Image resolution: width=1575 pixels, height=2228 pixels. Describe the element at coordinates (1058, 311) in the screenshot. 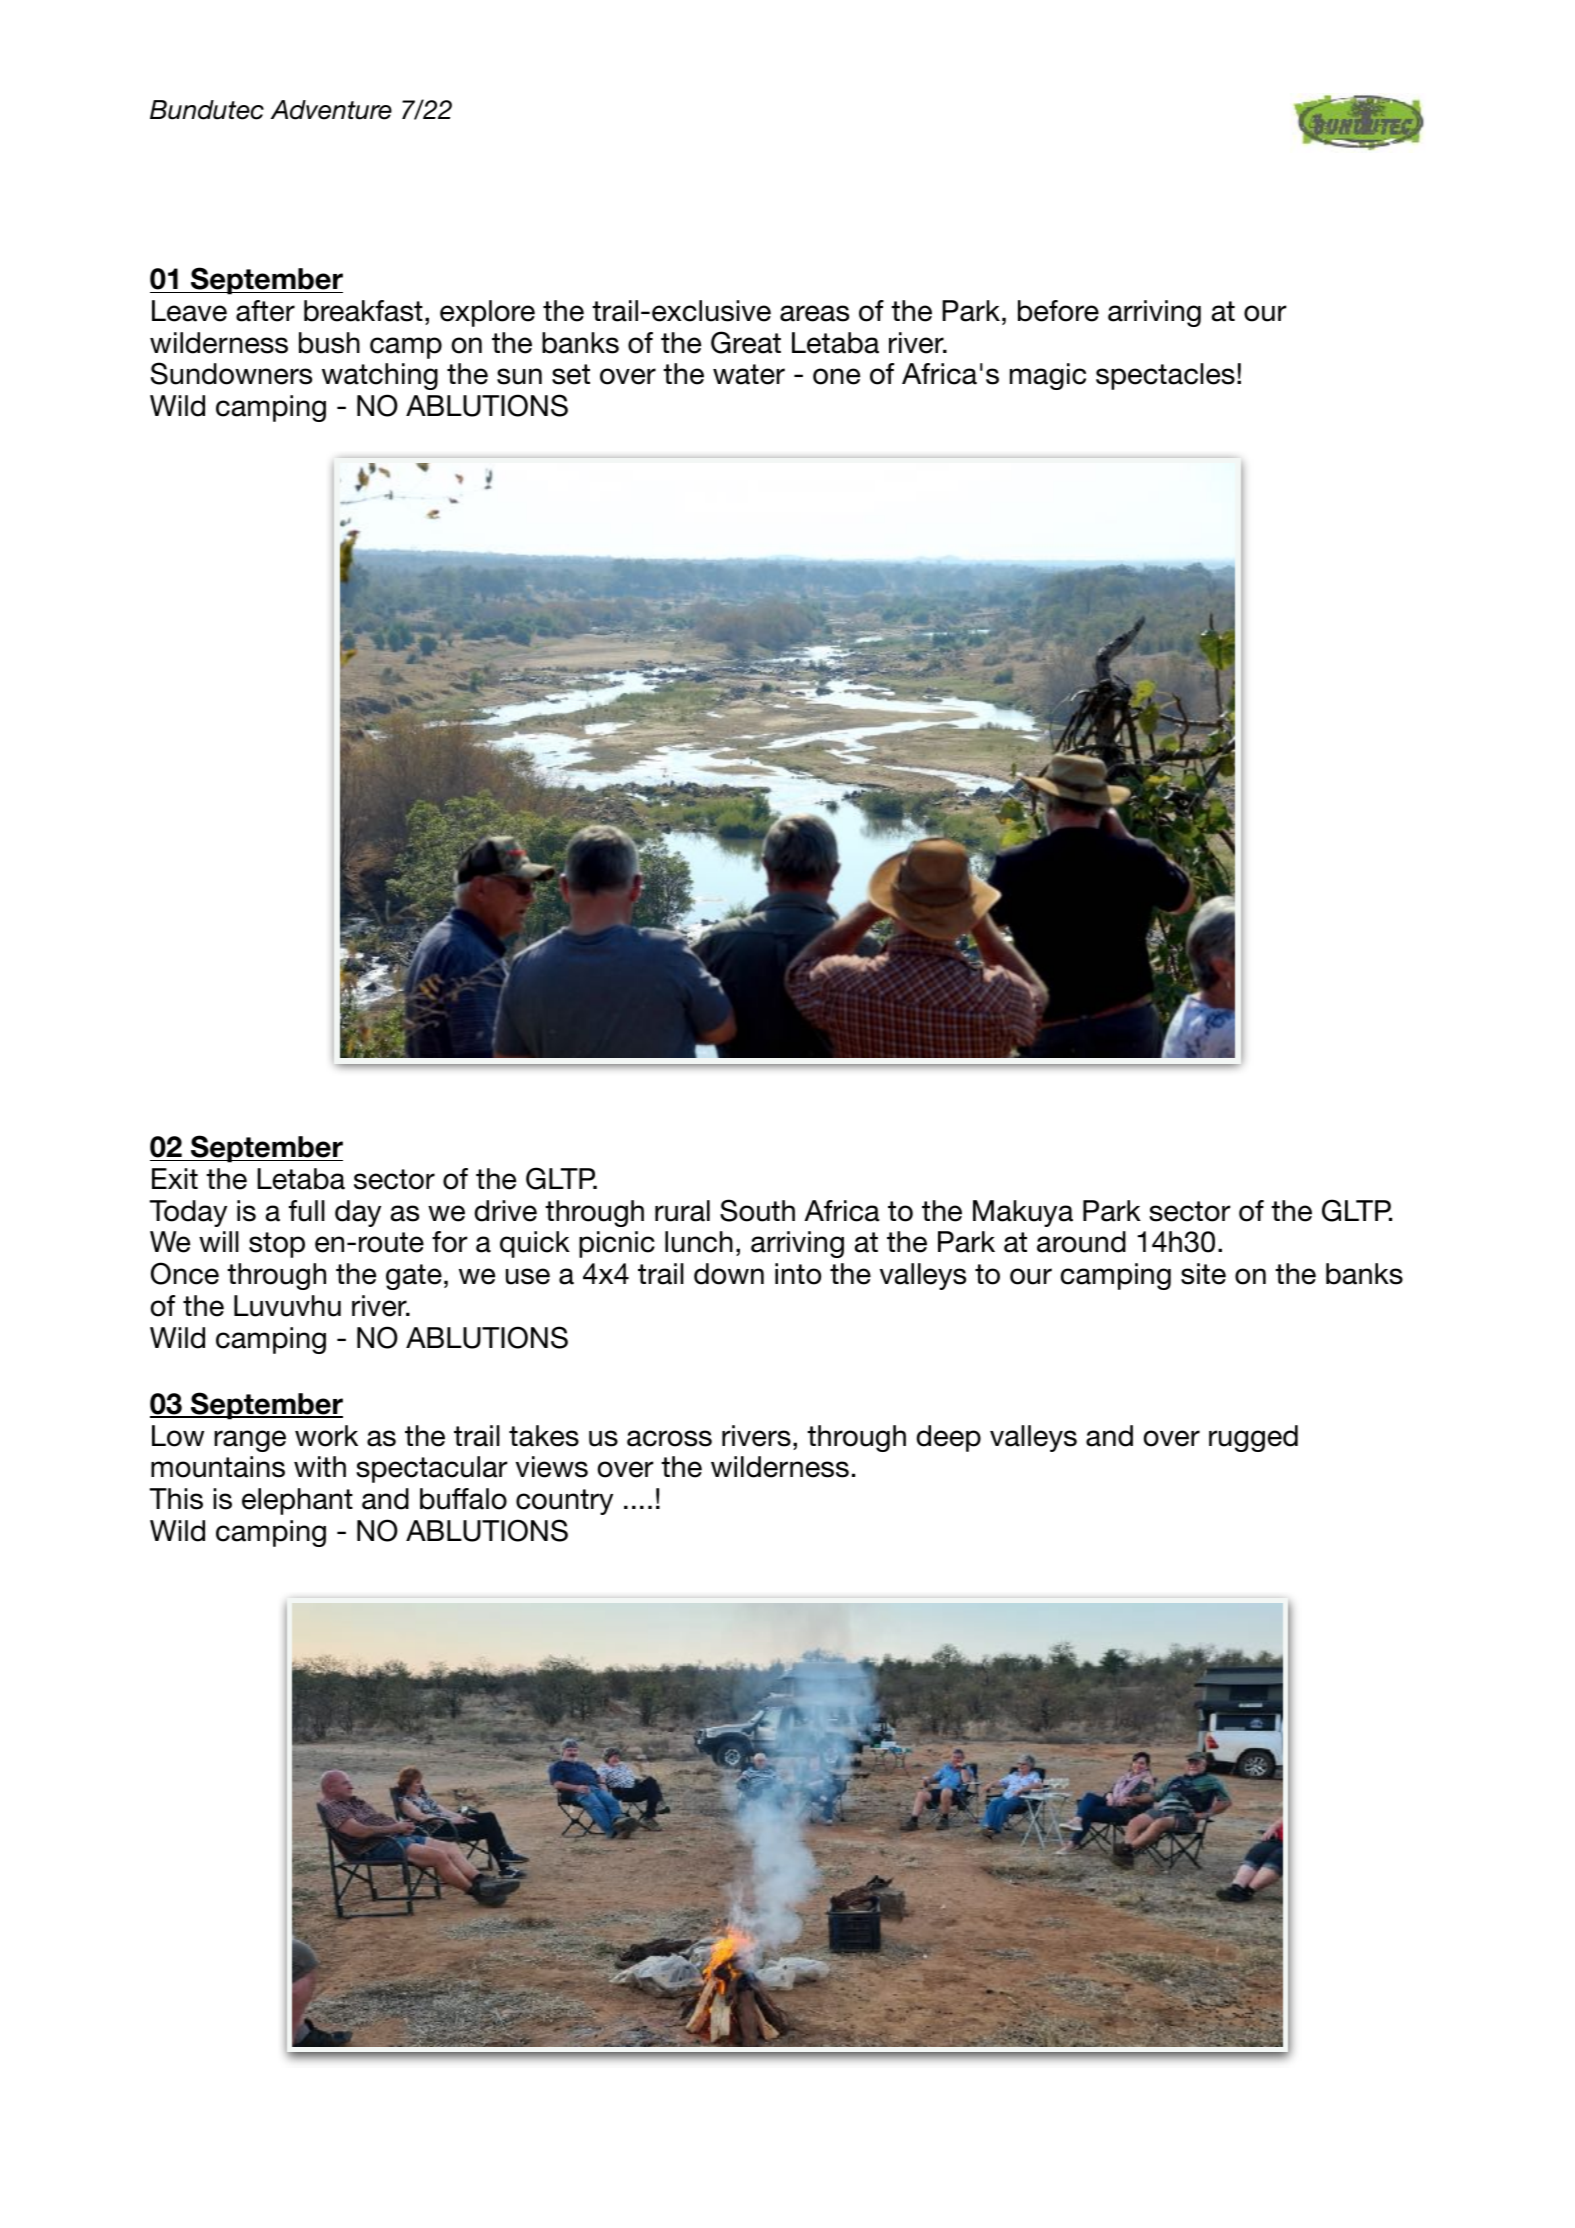

I see `before` at that location.
